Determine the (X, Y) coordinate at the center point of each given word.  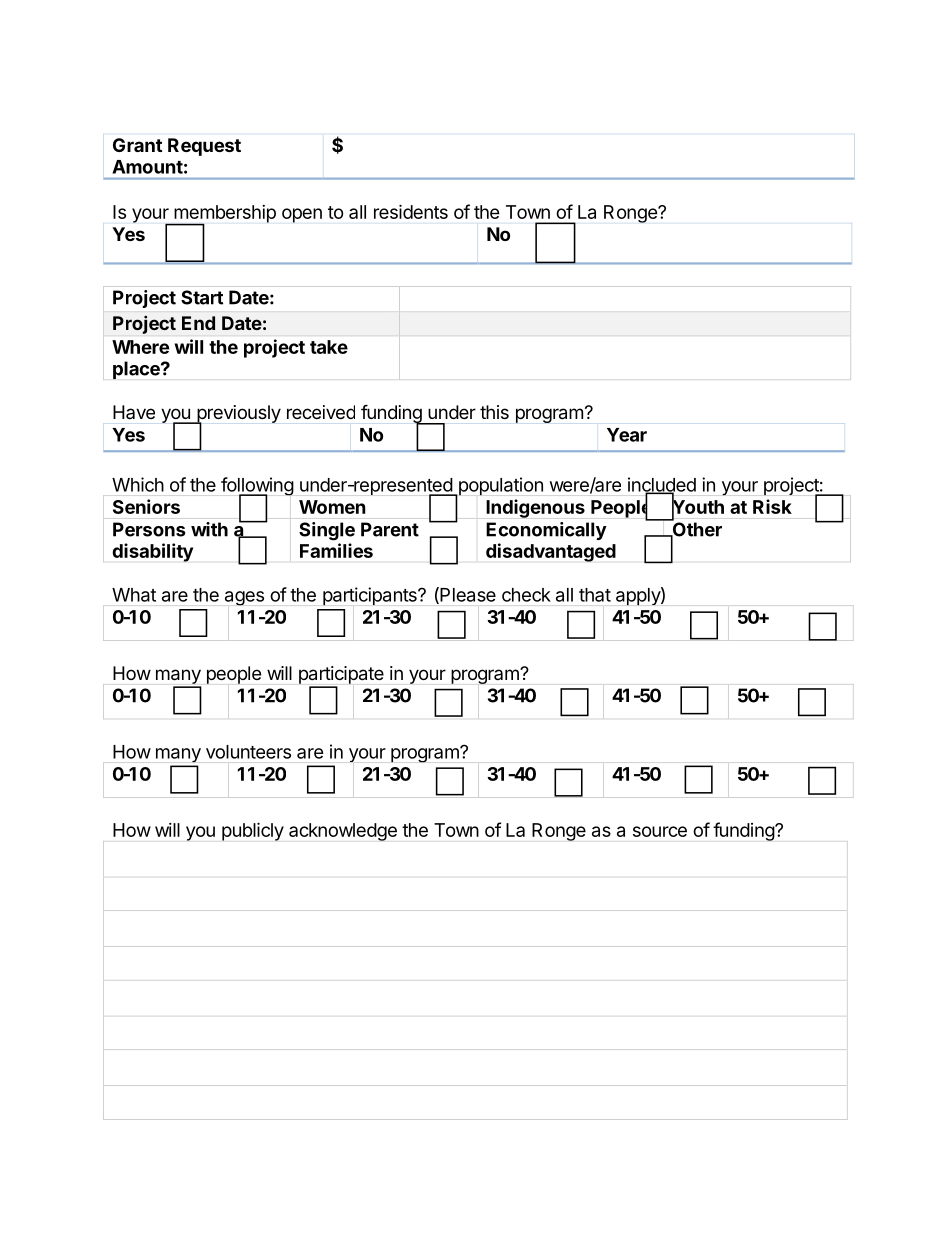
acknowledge (343, 832)
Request (204, 147)
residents (411, 212)
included (662, 485)
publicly (253, 831)
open (302, 215)
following (257, 487)
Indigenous (535, 508)
